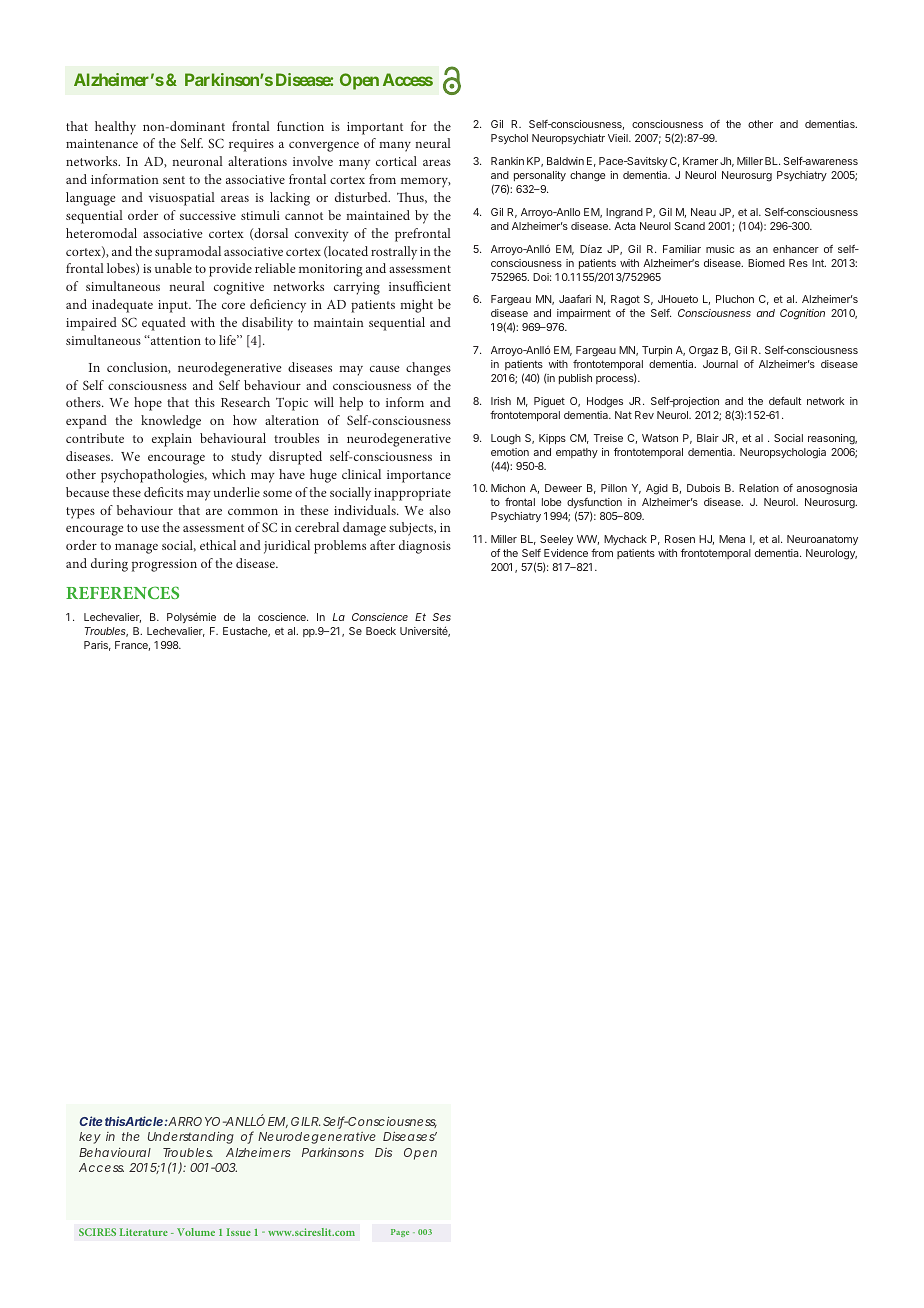  What do you see at coordinates (400, 1233) in the image?
I see `Page` at bounding box center [400, 1233].
